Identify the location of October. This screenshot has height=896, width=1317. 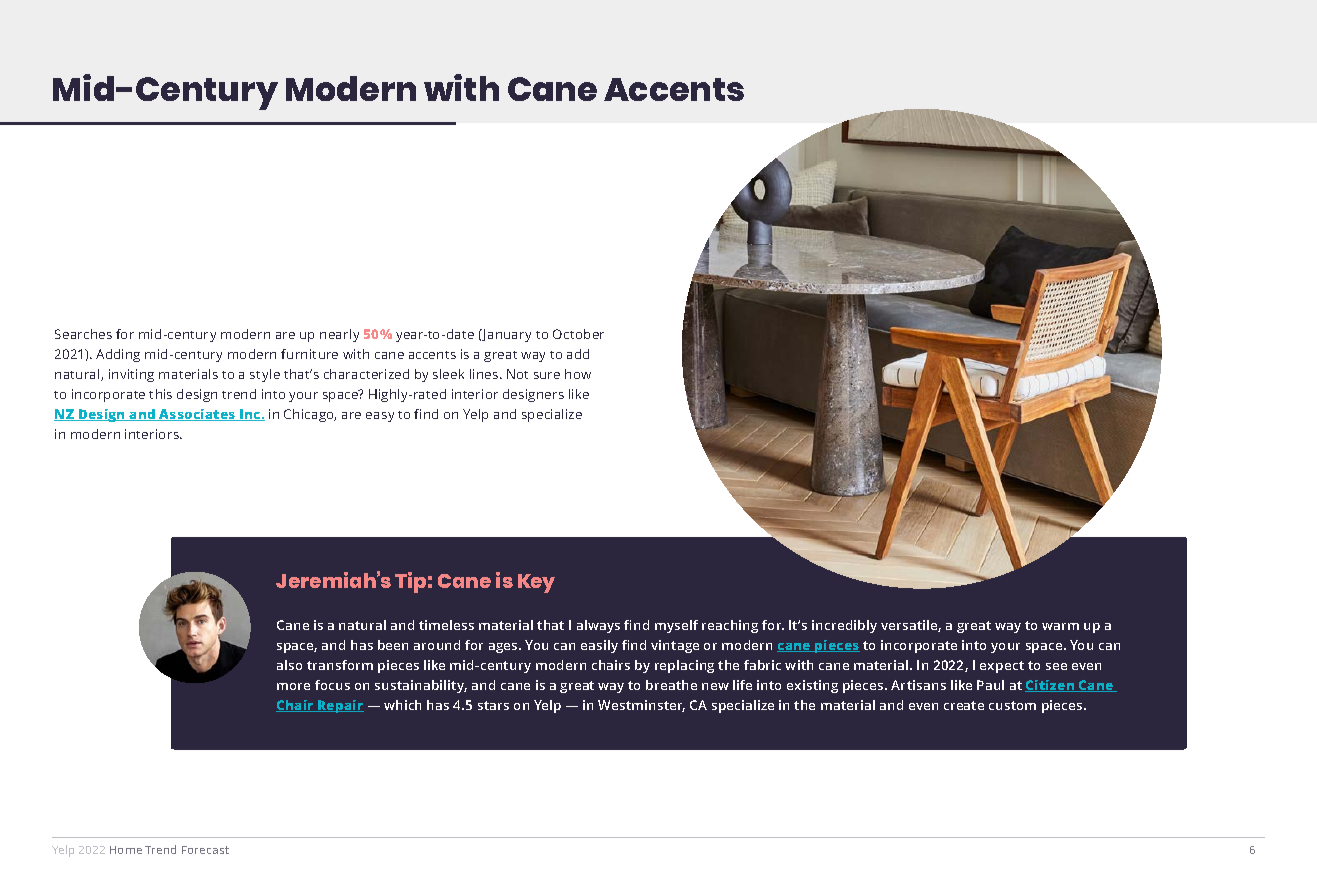
(578, 334).
